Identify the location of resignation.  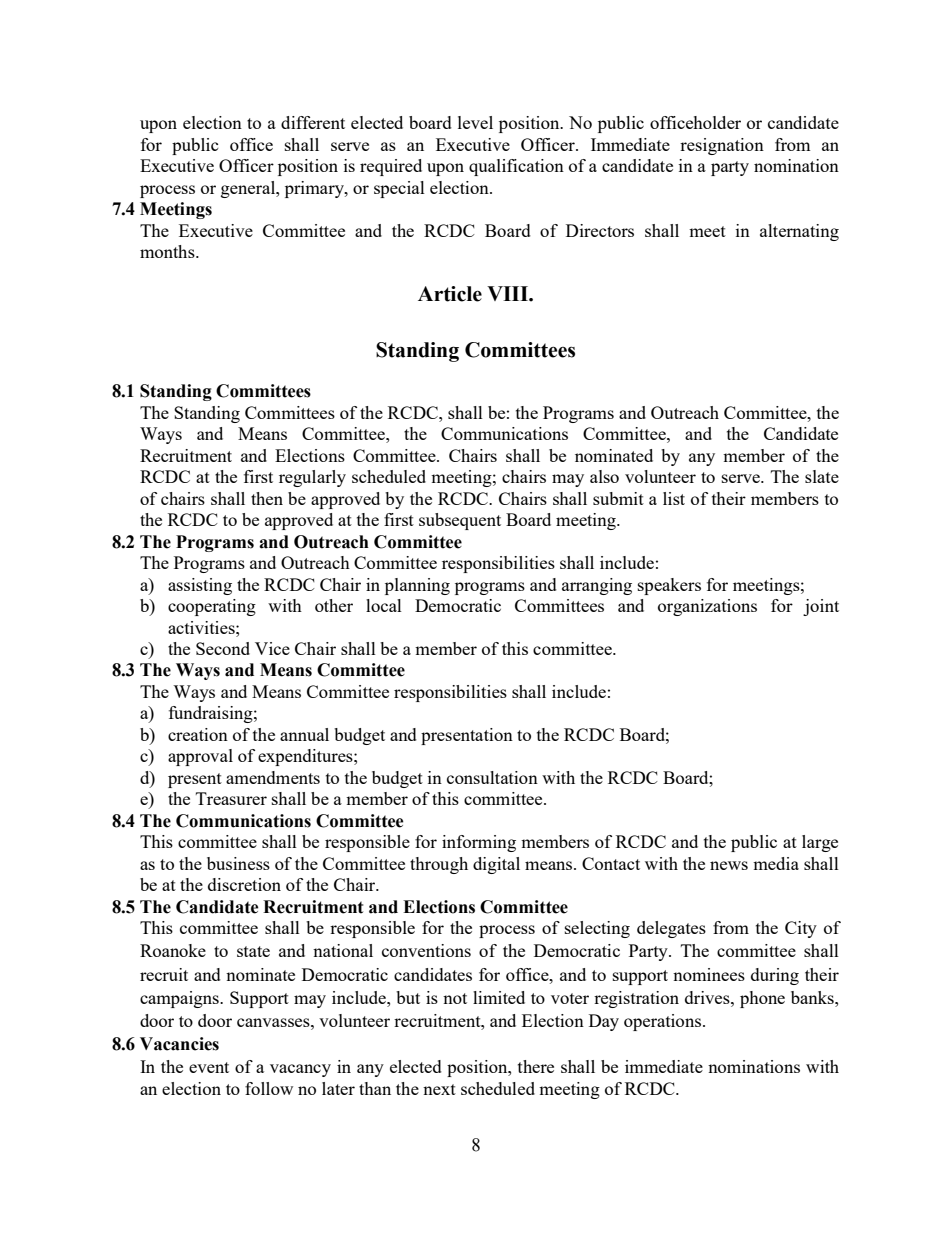
(722, 146).
